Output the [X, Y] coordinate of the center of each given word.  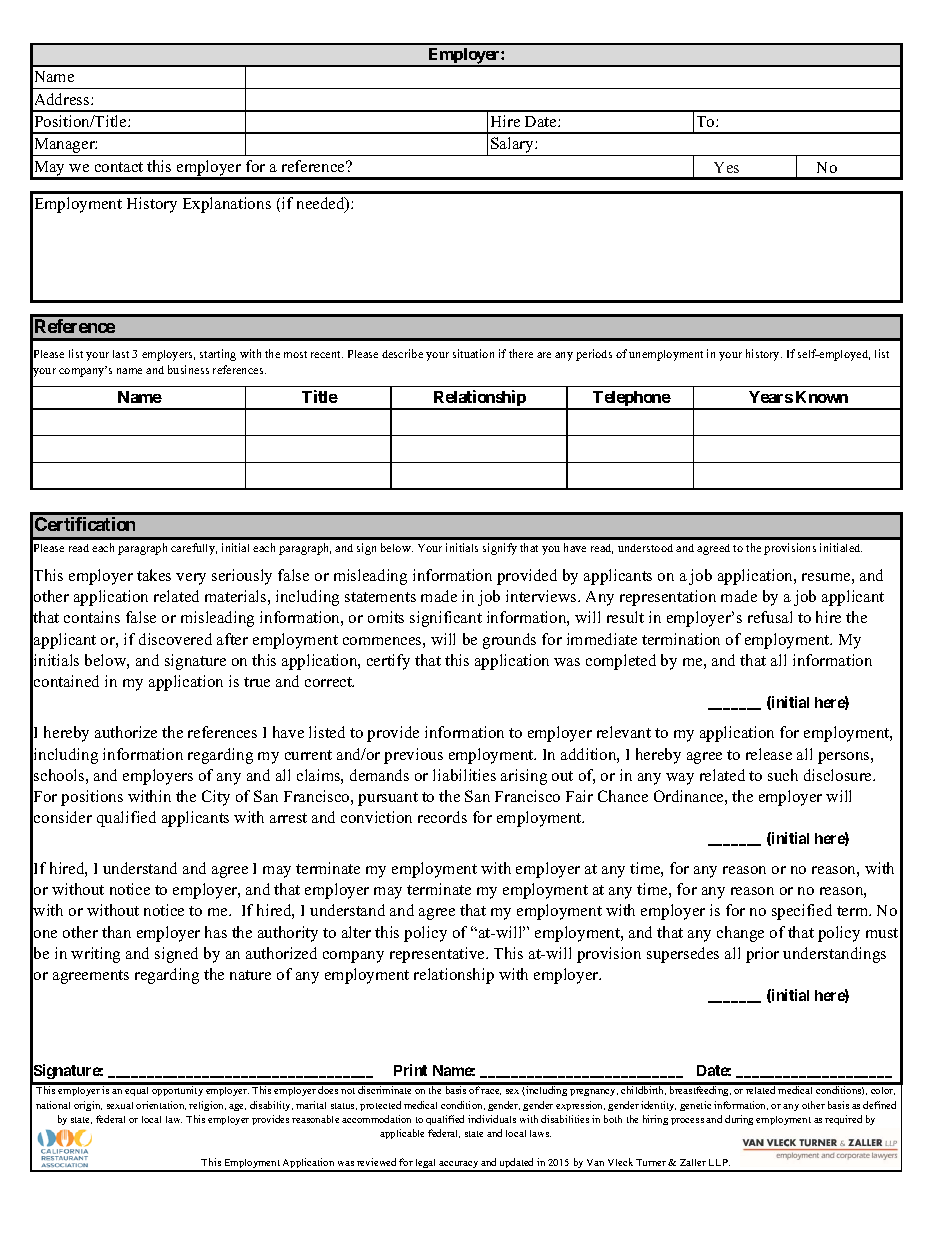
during [739, 1120]
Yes [726, 167]
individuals [492, 1119]
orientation [161, 1105]
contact [119, 167]
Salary [512, 146]
